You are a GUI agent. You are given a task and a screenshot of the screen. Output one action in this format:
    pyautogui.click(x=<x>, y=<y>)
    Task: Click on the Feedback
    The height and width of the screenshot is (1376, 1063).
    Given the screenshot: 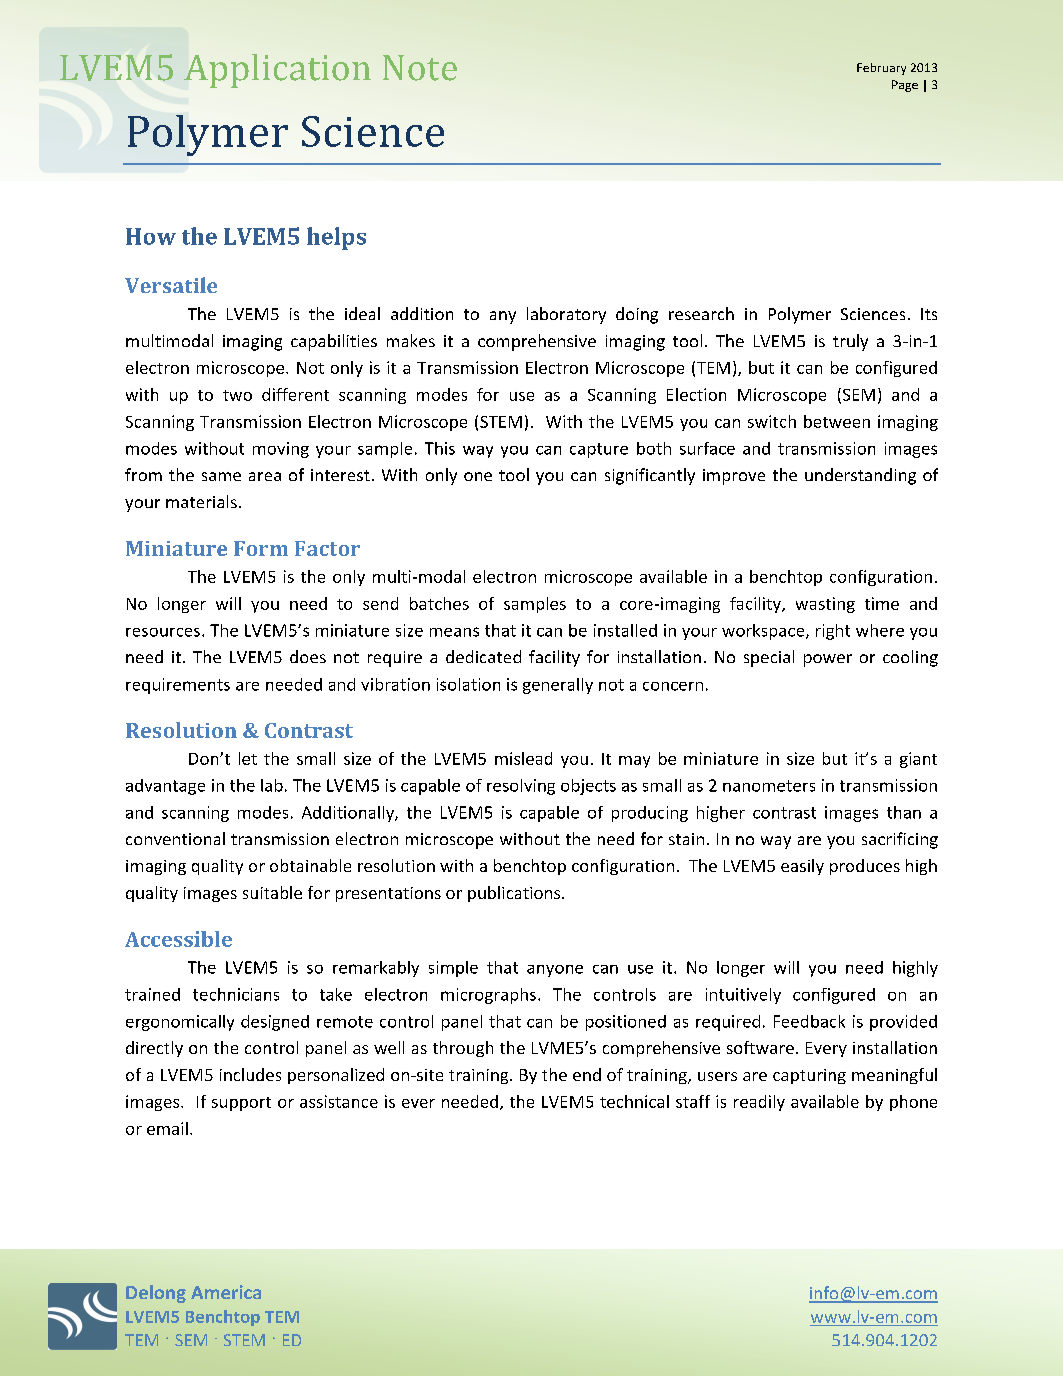 What is the action you would take?
    pyautogui.click(x=809, y=1021)
